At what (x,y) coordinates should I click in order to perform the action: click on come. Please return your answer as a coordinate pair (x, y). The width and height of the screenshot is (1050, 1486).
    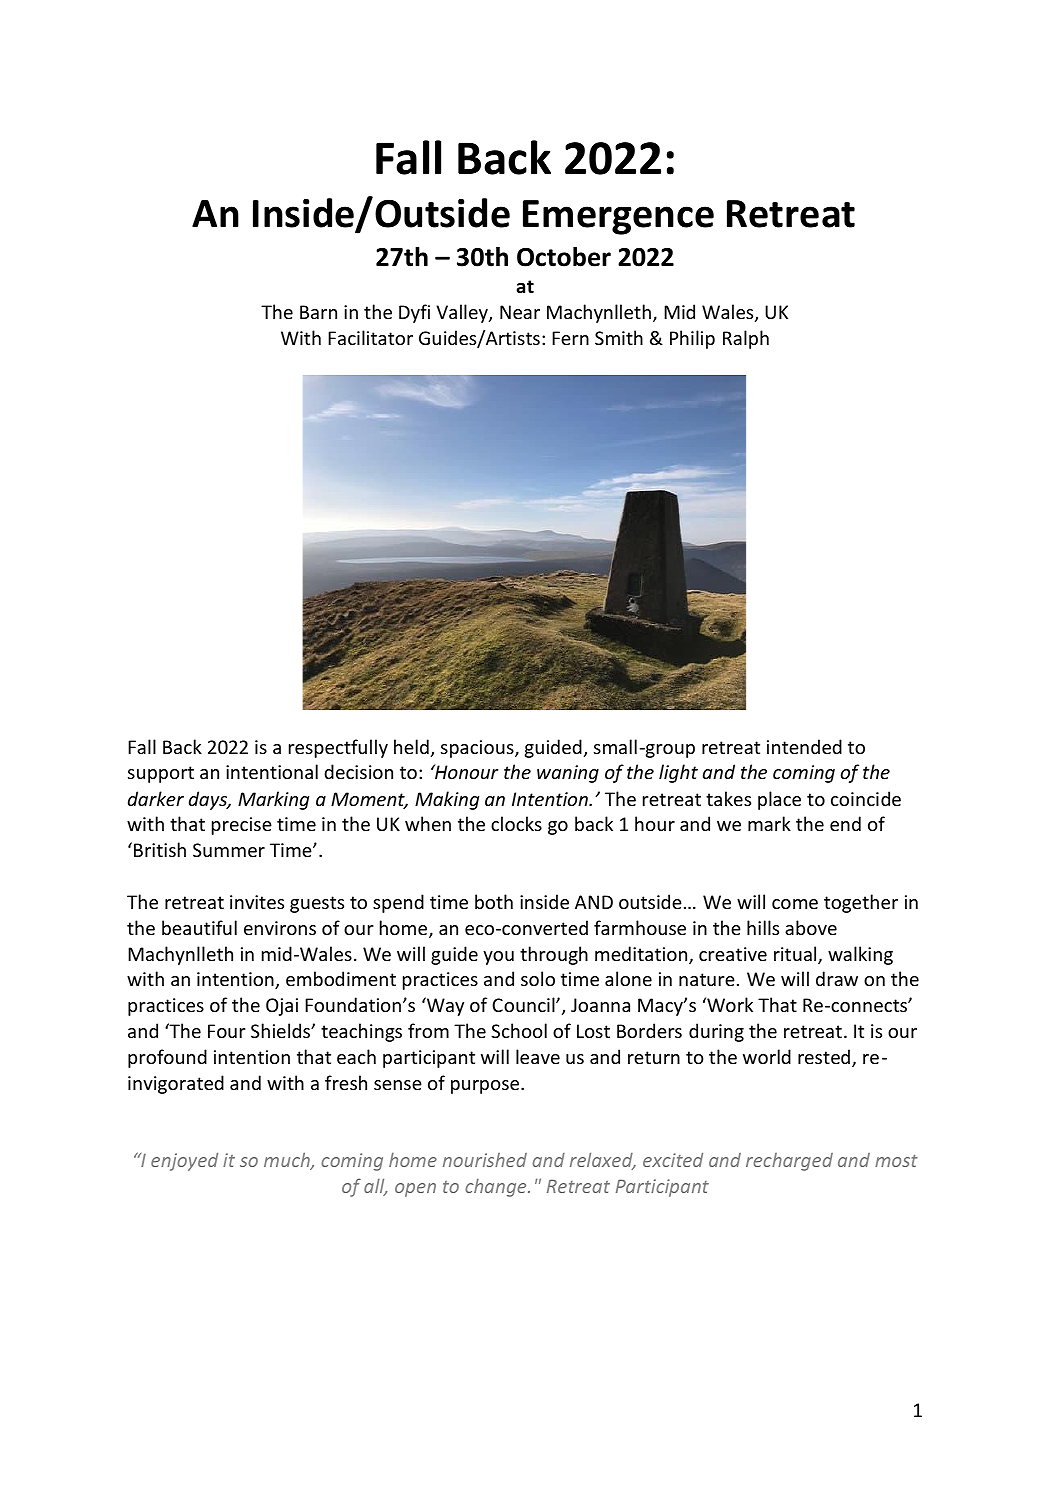
    Looking at the image, I should click on (795, 904).
